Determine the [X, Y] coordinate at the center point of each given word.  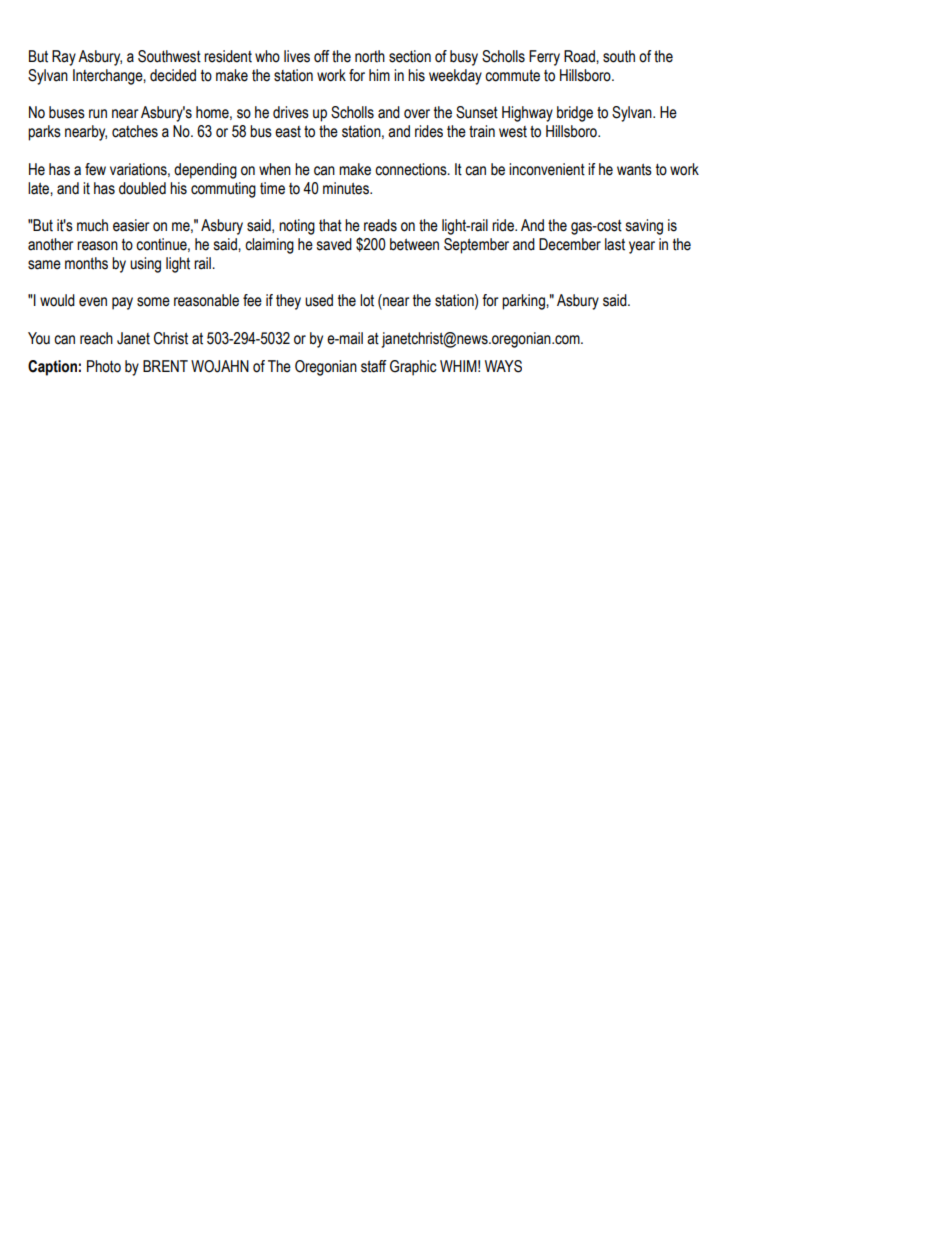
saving [644, 227]
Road [580, 56]
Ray [64, 58]
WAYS [503, 366]
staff [374, 366]
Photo [104, 366]
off [322, 56]
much [92, 225]
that [330, 225]
